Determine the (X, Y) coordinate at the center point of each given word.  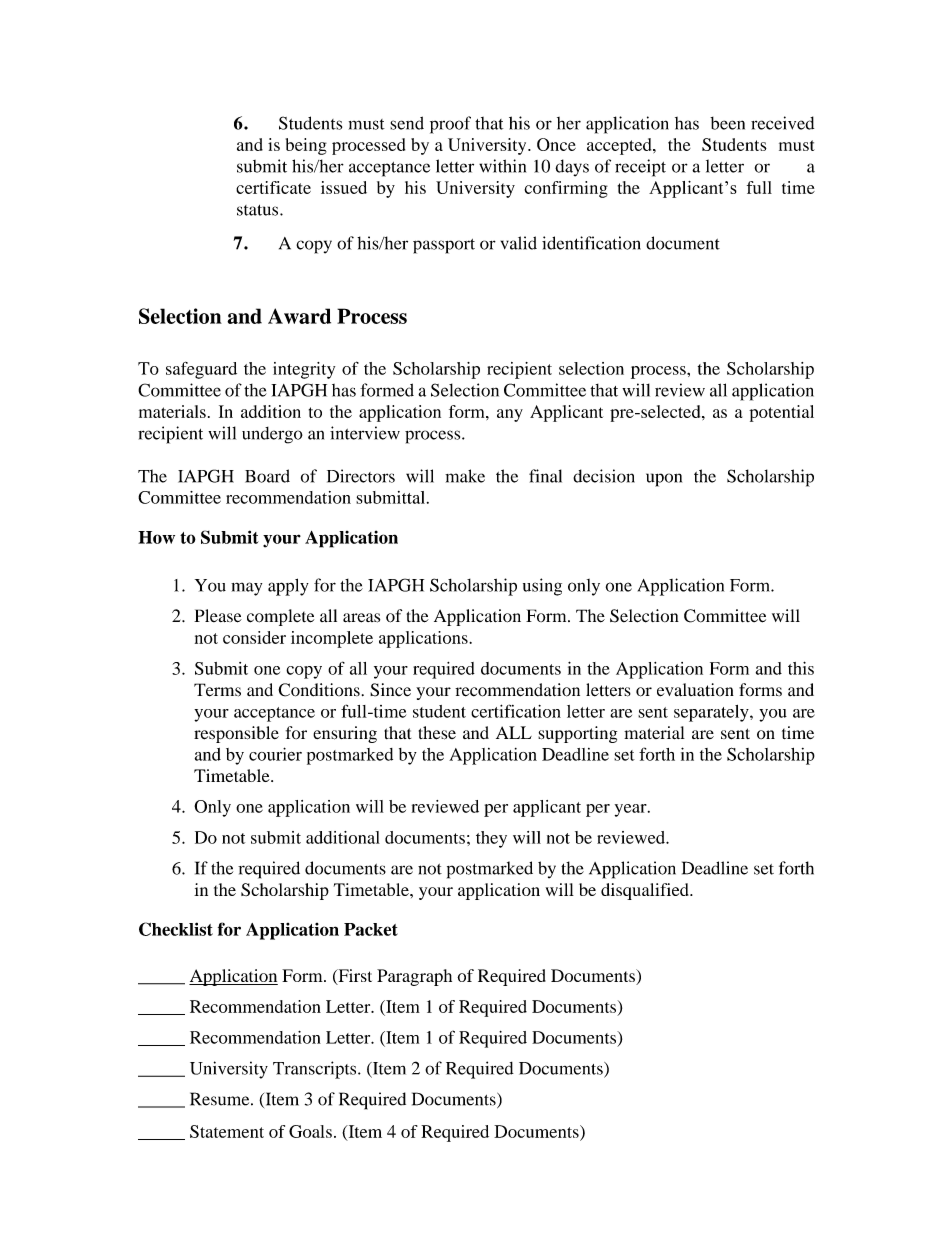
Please (218, 616)
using (542, 587)
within (502, 166)
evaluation (695, 690)
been (727, 123)
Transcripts (316, 1070)
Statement (227, 1131)
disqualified (646, 891)
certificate (273, 187)
